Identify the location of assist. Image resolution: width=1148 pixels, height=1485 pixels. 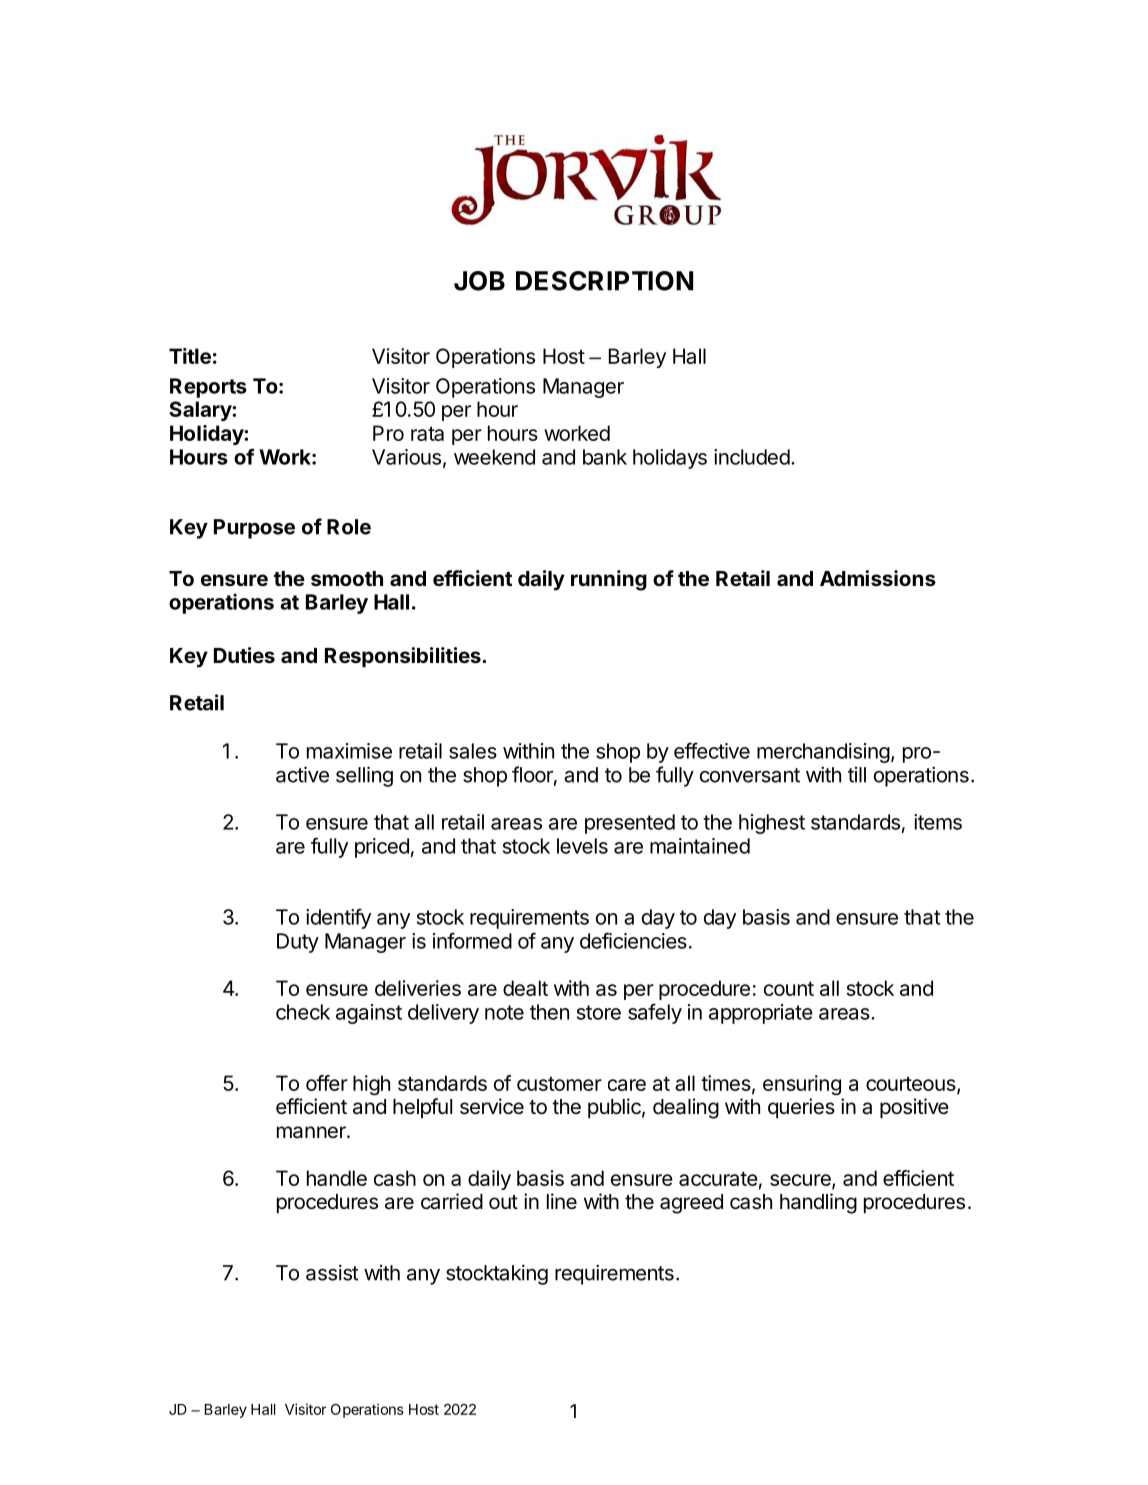
(332, 1273).
